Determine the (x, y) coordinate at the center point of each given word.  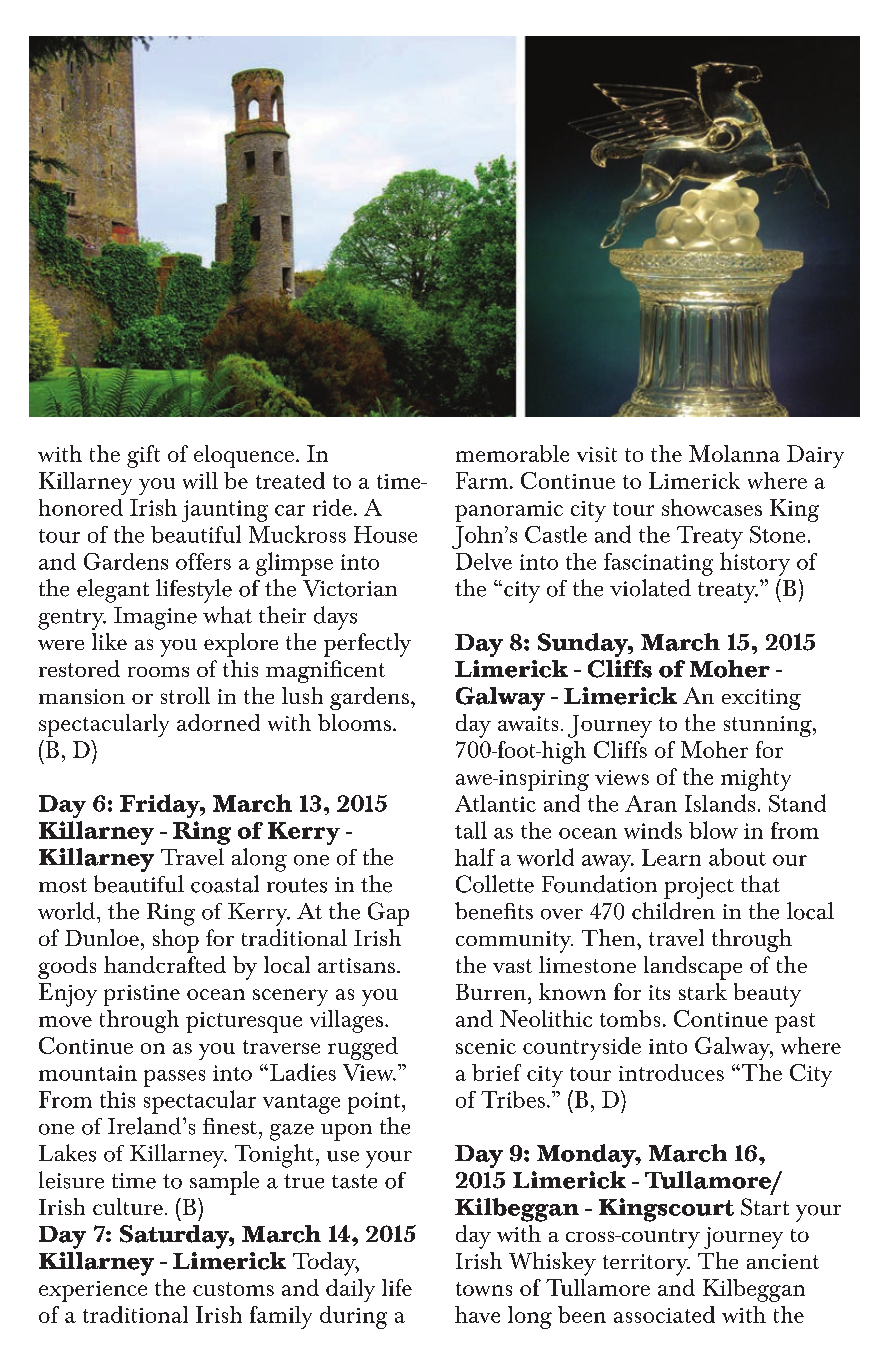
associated (664, 1314)
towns (484, 1289)
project (699, 888)
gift (143, 456)
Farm (482, 480)
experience (93, 1291)
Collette (495, 884)
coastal (225, 884)
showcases (712, 507)
